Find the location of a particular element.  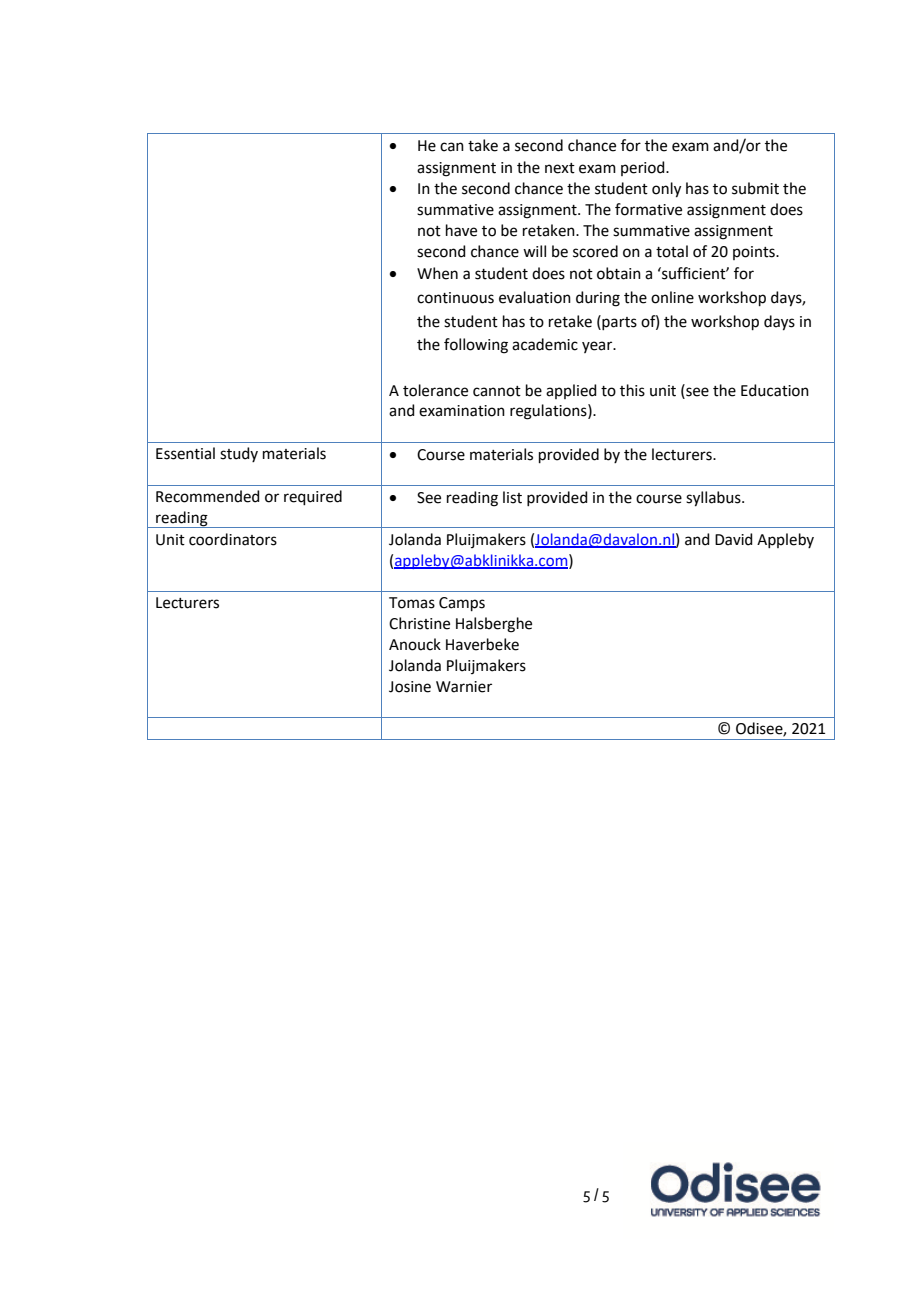

study is located at coordinates (239, 454).
